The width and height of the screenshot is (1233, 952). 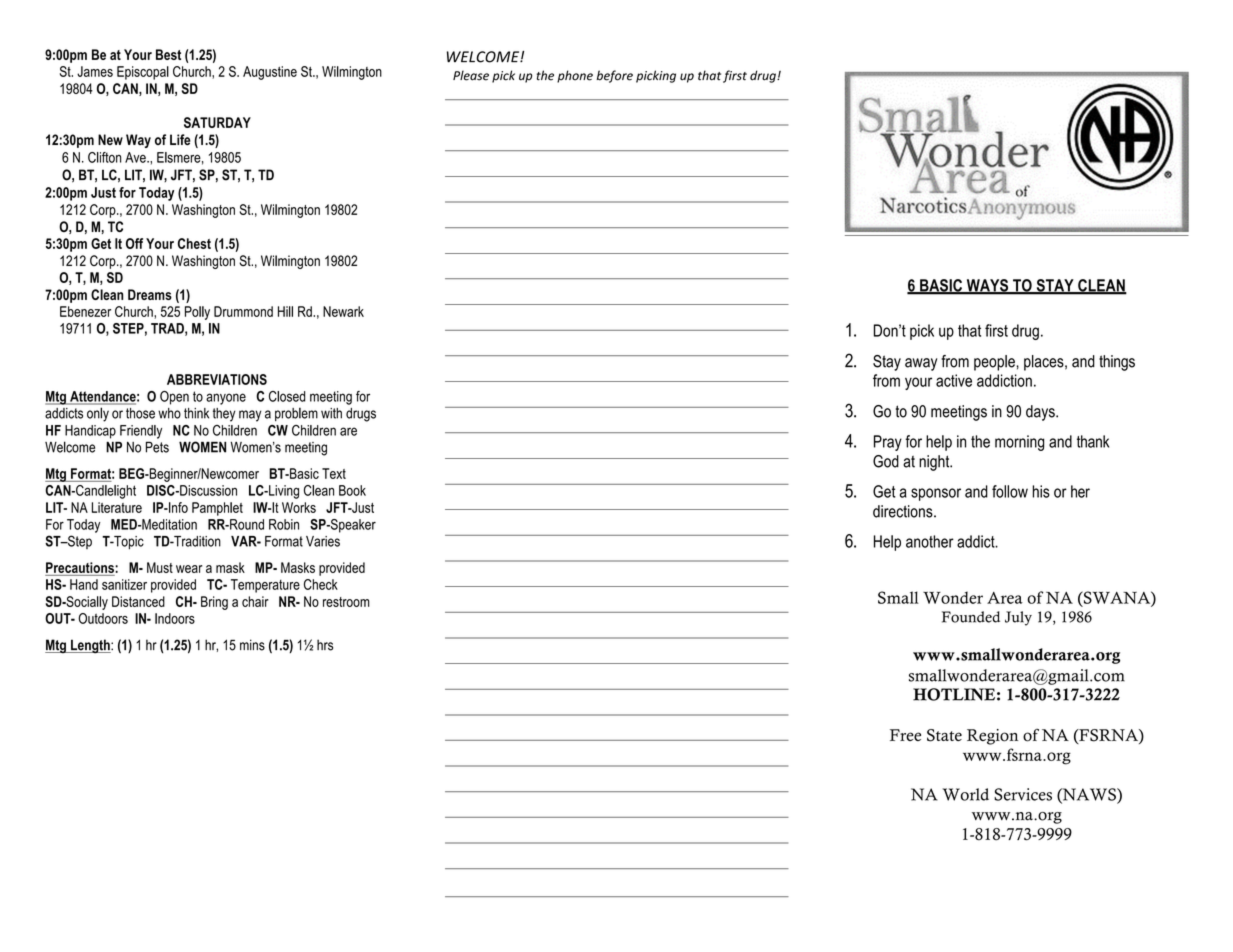 What do you see at coordinates (255, 601) in the screenshot?
I see `chair` at bounding box center [255, 601].
